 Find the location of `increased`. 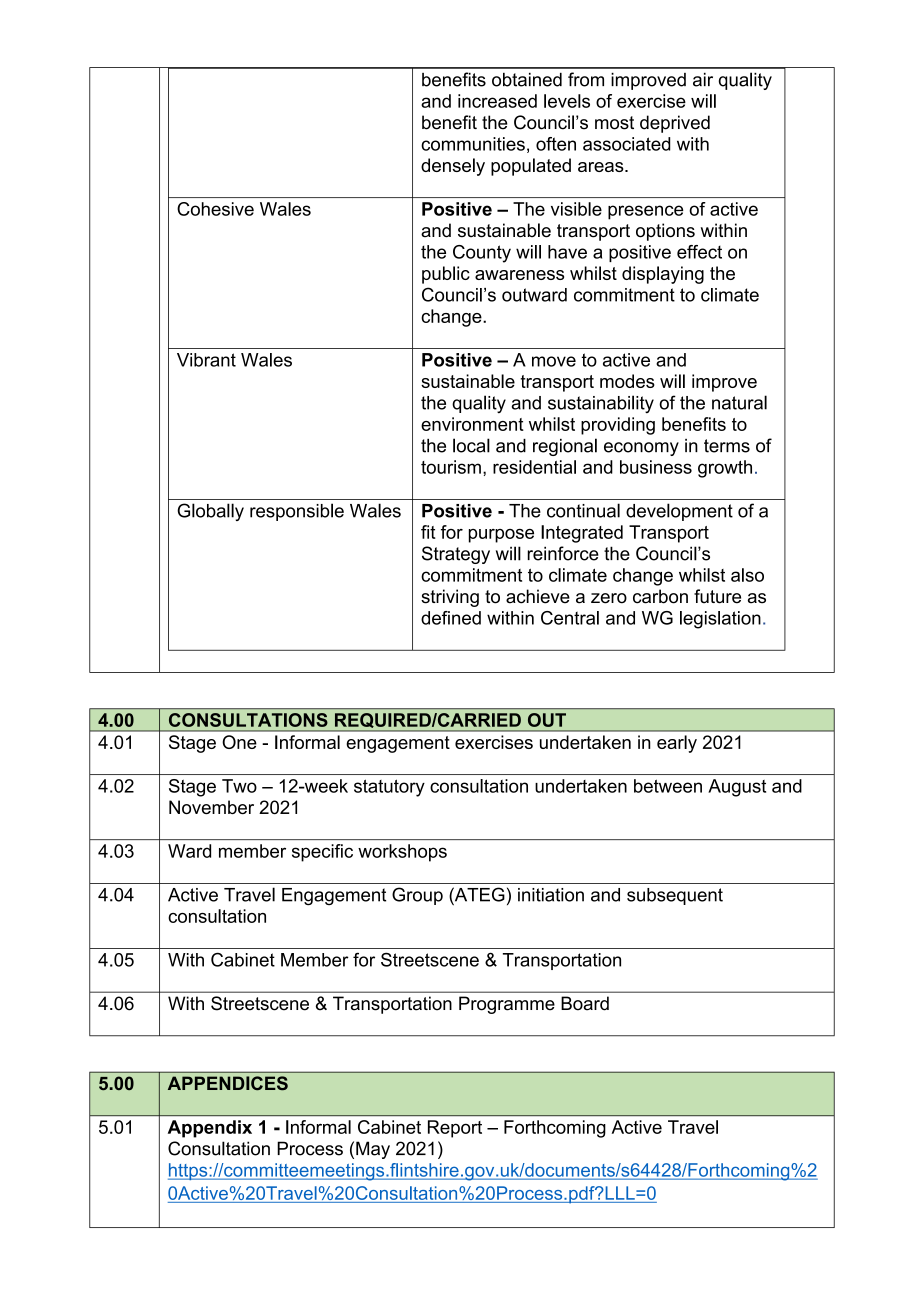

increased is located at coordinates (497, 101).
